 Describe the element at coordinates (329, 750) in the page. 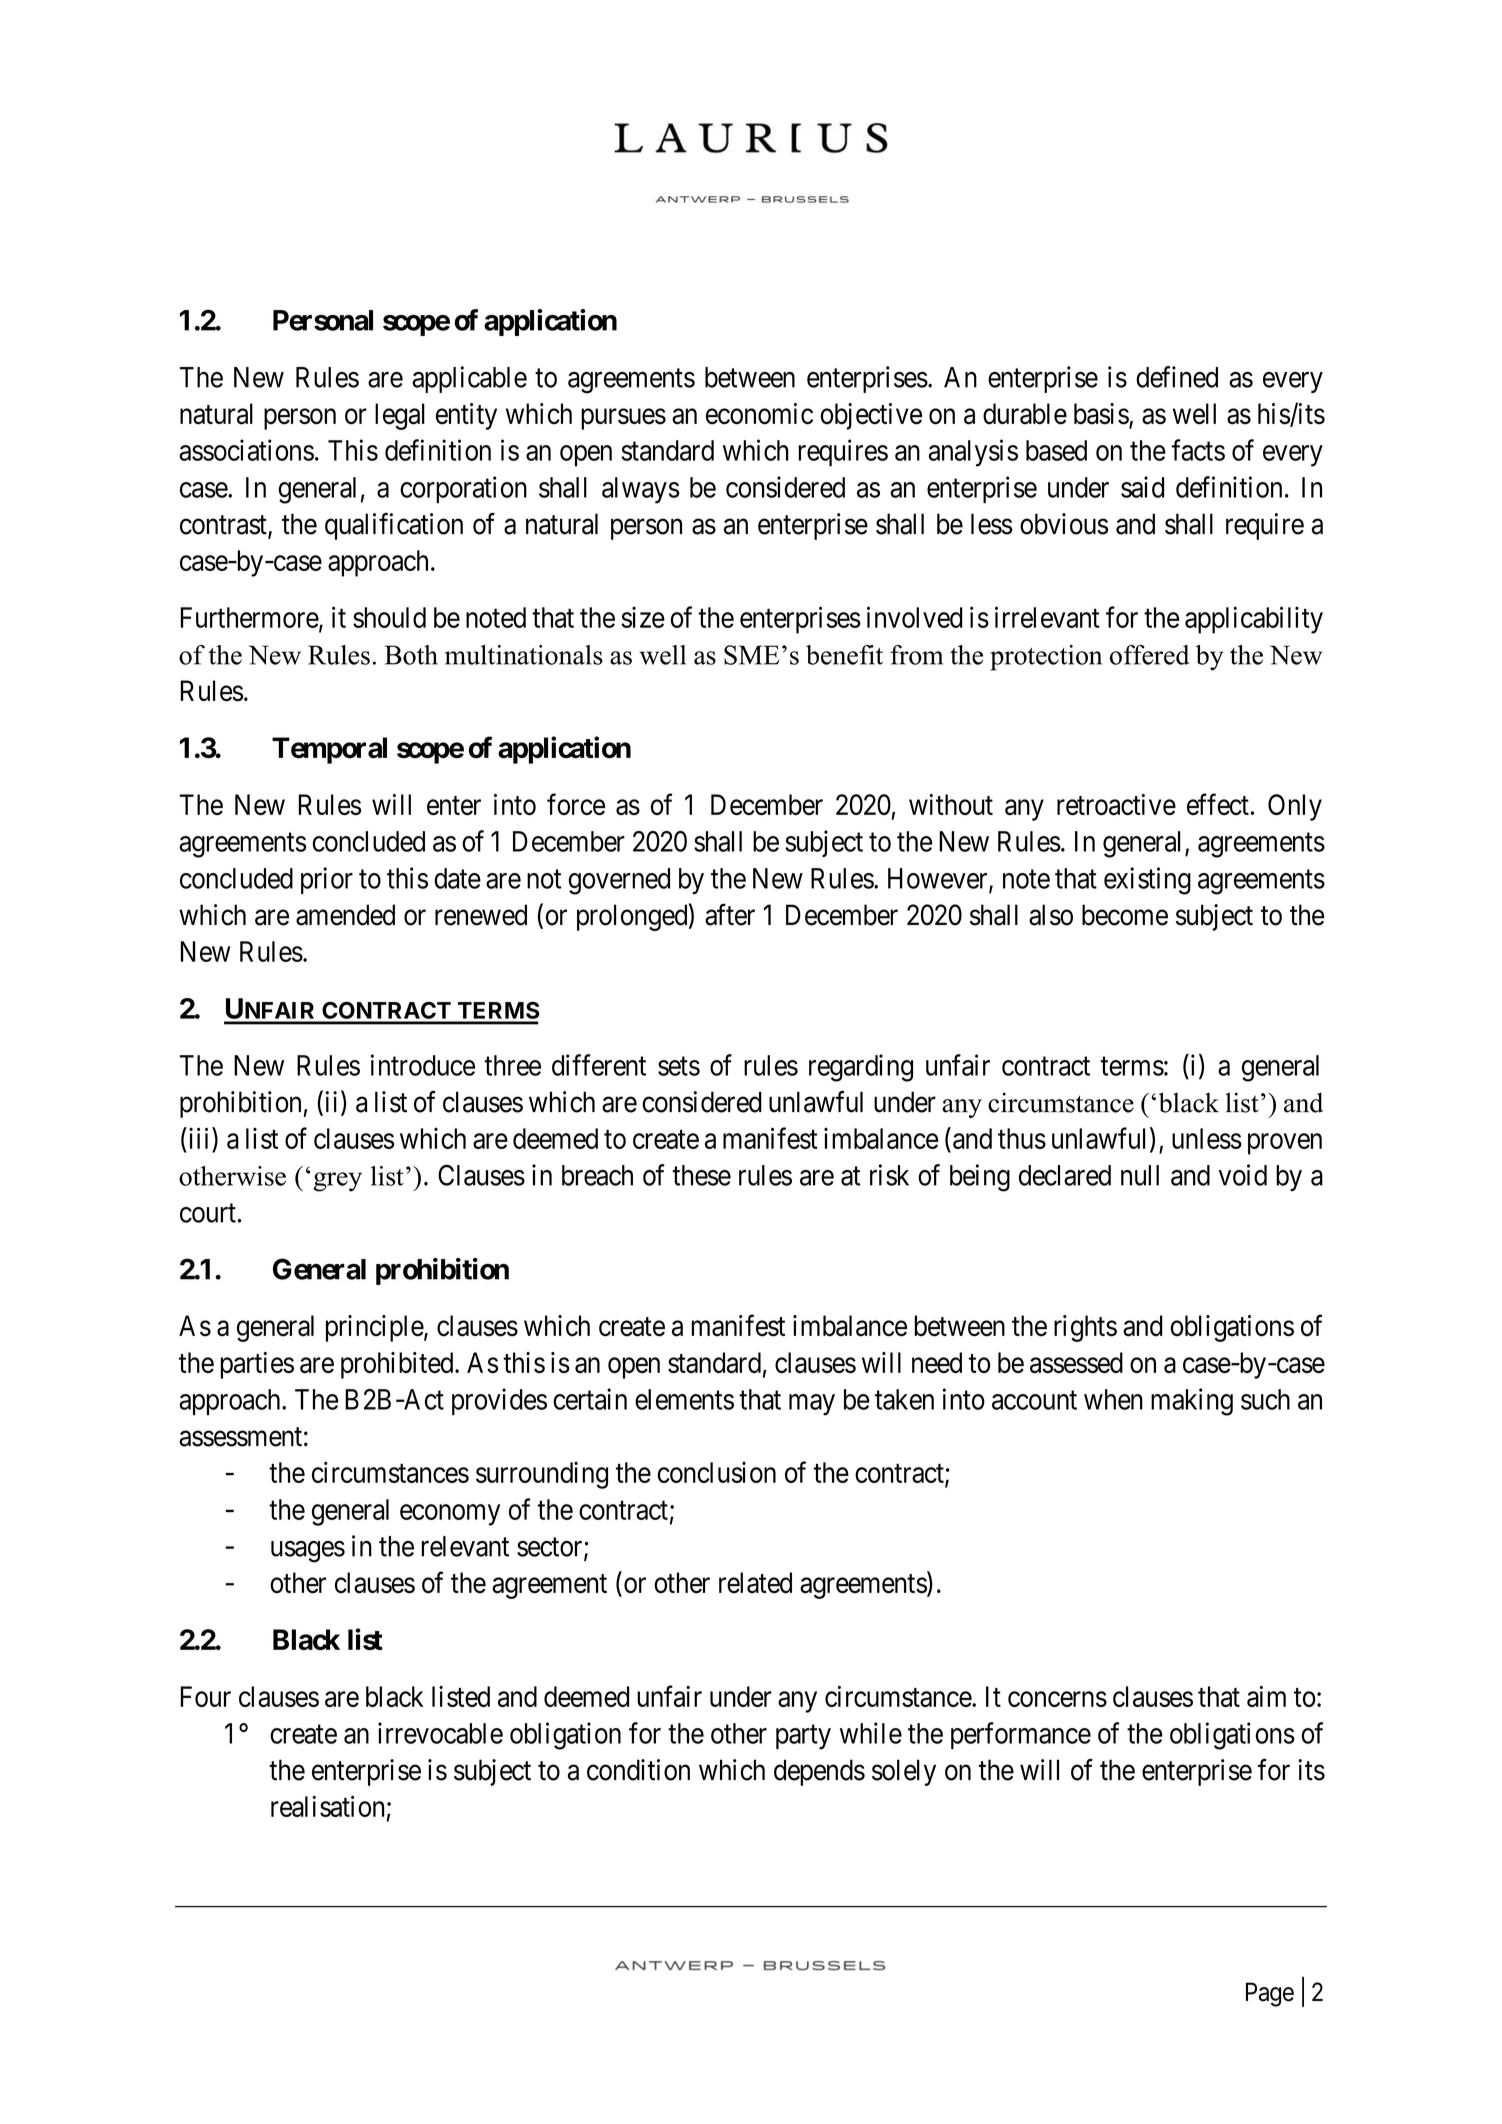

I see `Temporal` at that location.
